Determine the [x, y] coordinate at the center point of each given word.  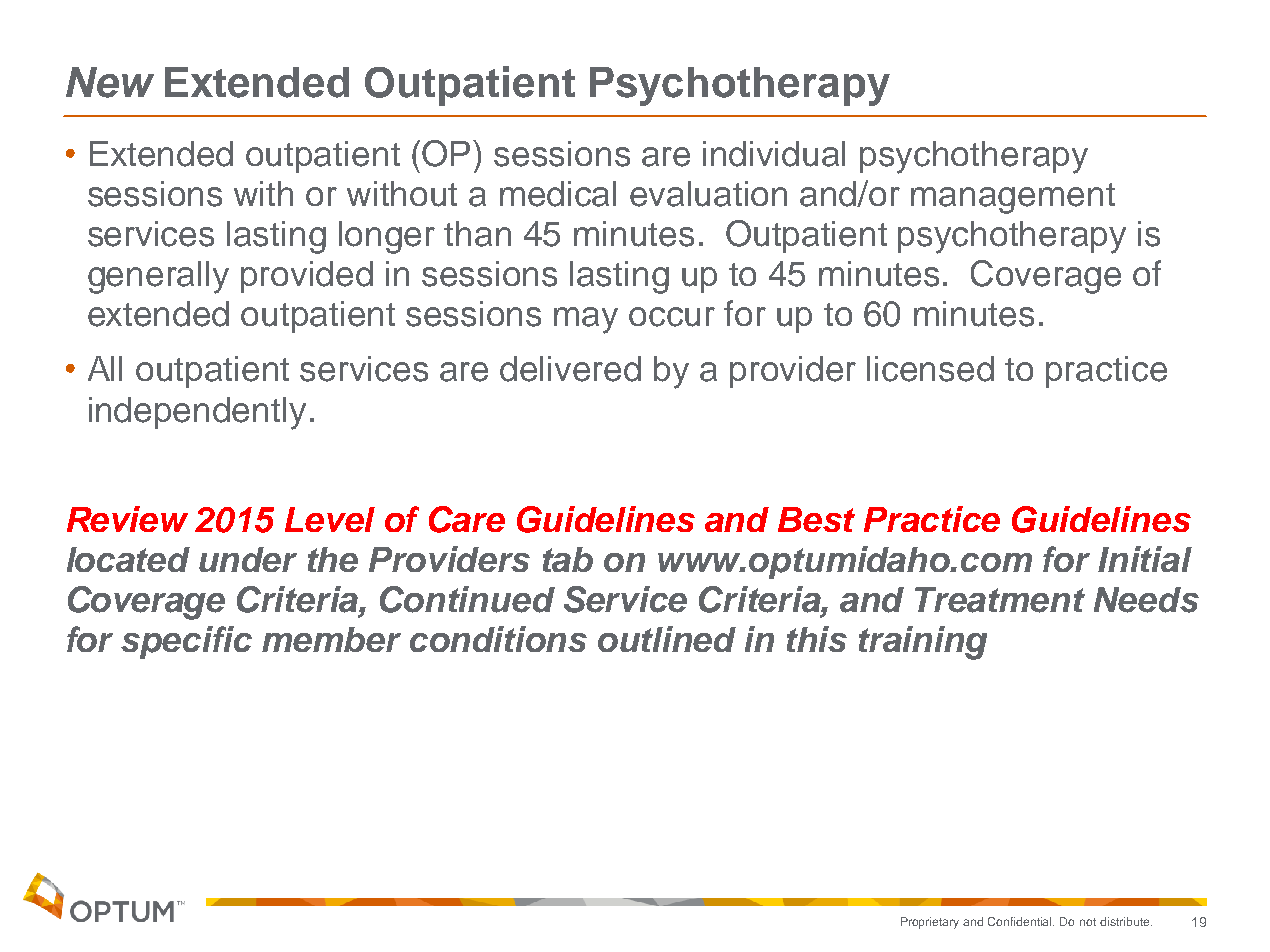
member [331, 639]
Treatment [1000, 600]
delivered [570, 369]
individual [774, 154]
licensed [930, 369]
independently [197, 413]
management [1013, 198]
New [110, 82]
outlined [667, 639]
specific [186, 642]
